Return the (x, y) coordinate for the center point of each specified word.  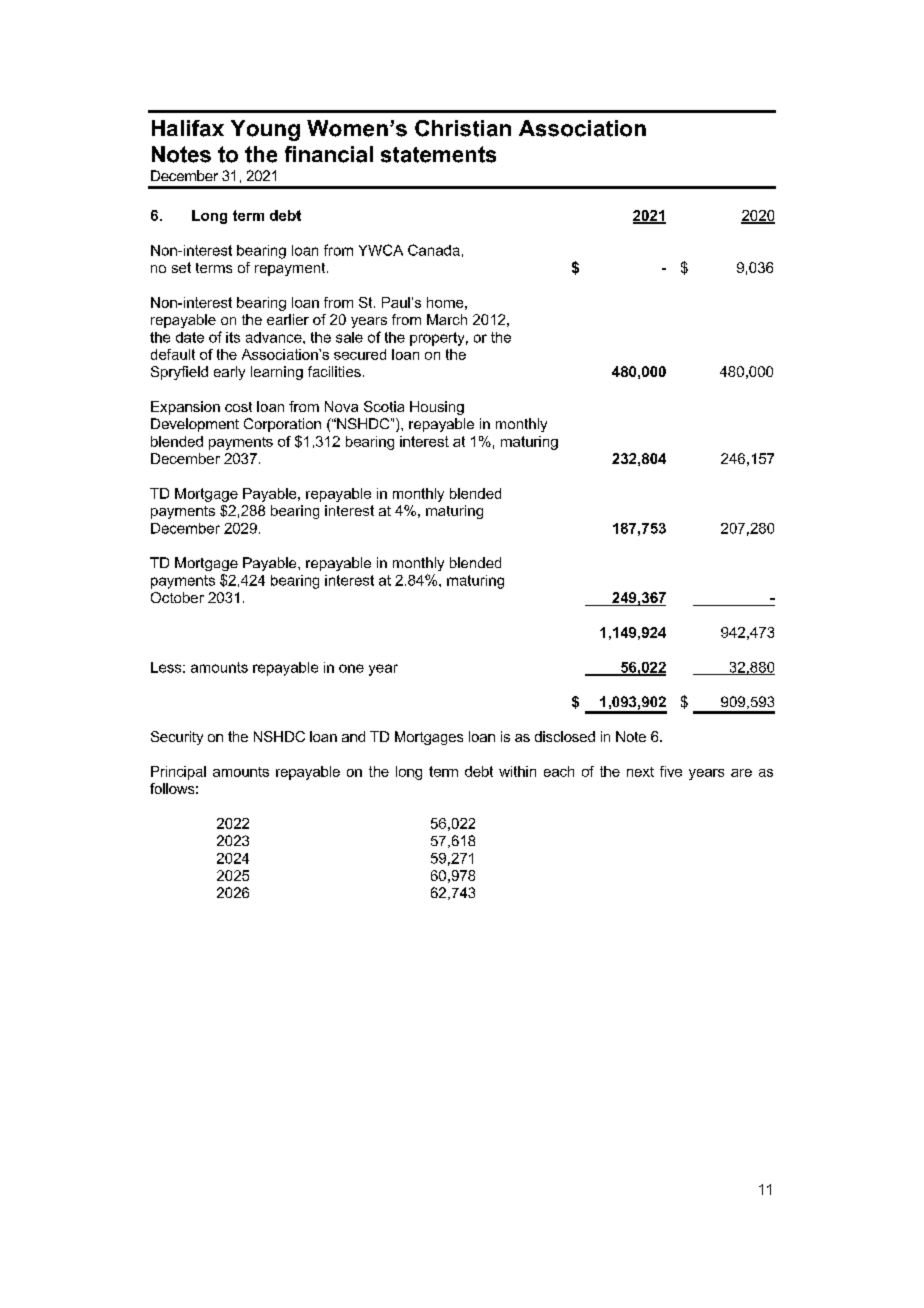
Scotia (384, 406)
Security (177, 738)
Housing (437, 408)
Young (265, 130)
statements (438, 154)
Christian (463, 128)
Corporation (282, 425)
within (517, 771)
